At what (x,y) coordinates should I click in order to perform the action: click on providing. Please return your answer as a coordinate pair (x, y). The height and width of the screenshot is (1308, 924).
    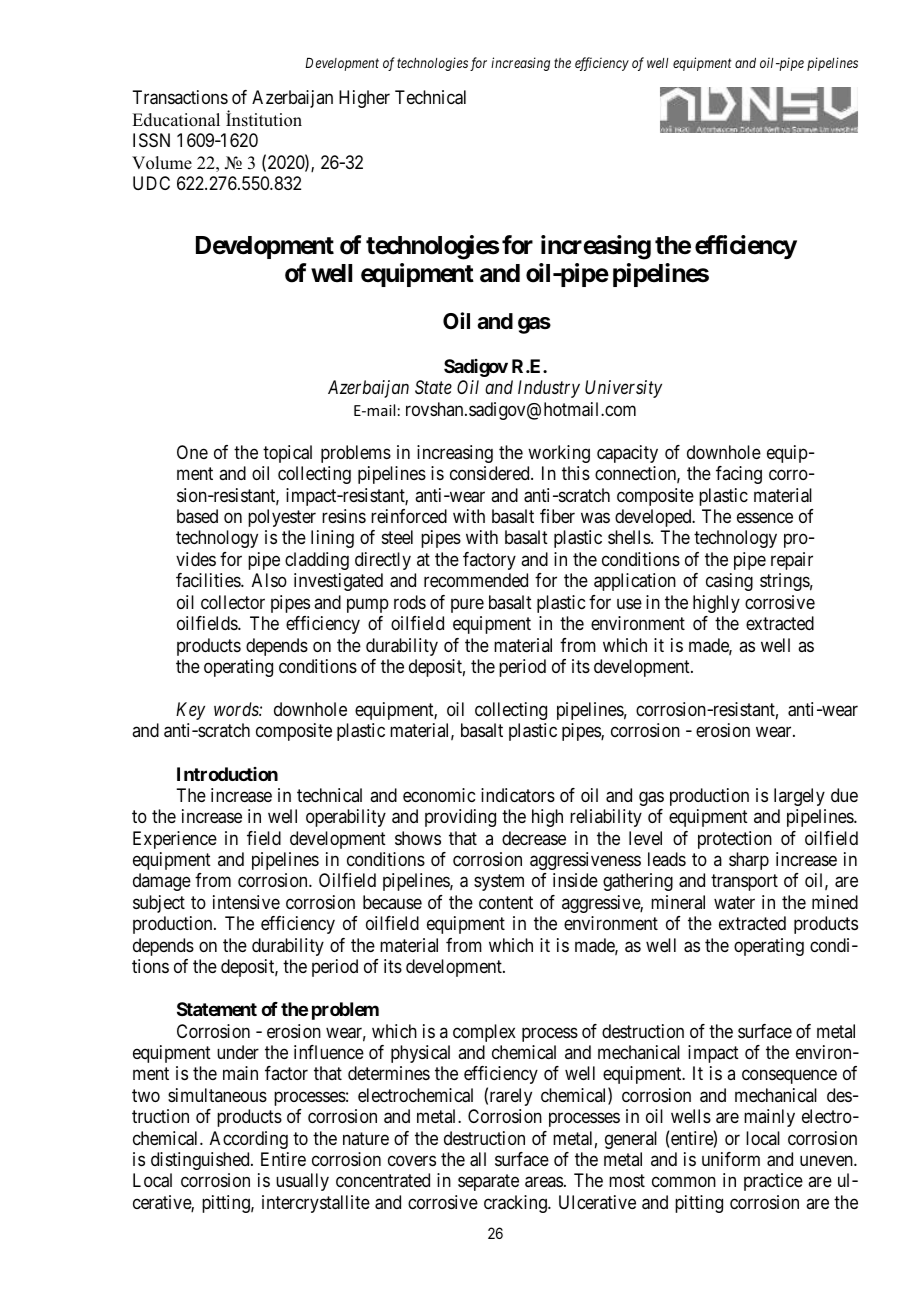
    Looking at the image, I should click on (460, 818).
